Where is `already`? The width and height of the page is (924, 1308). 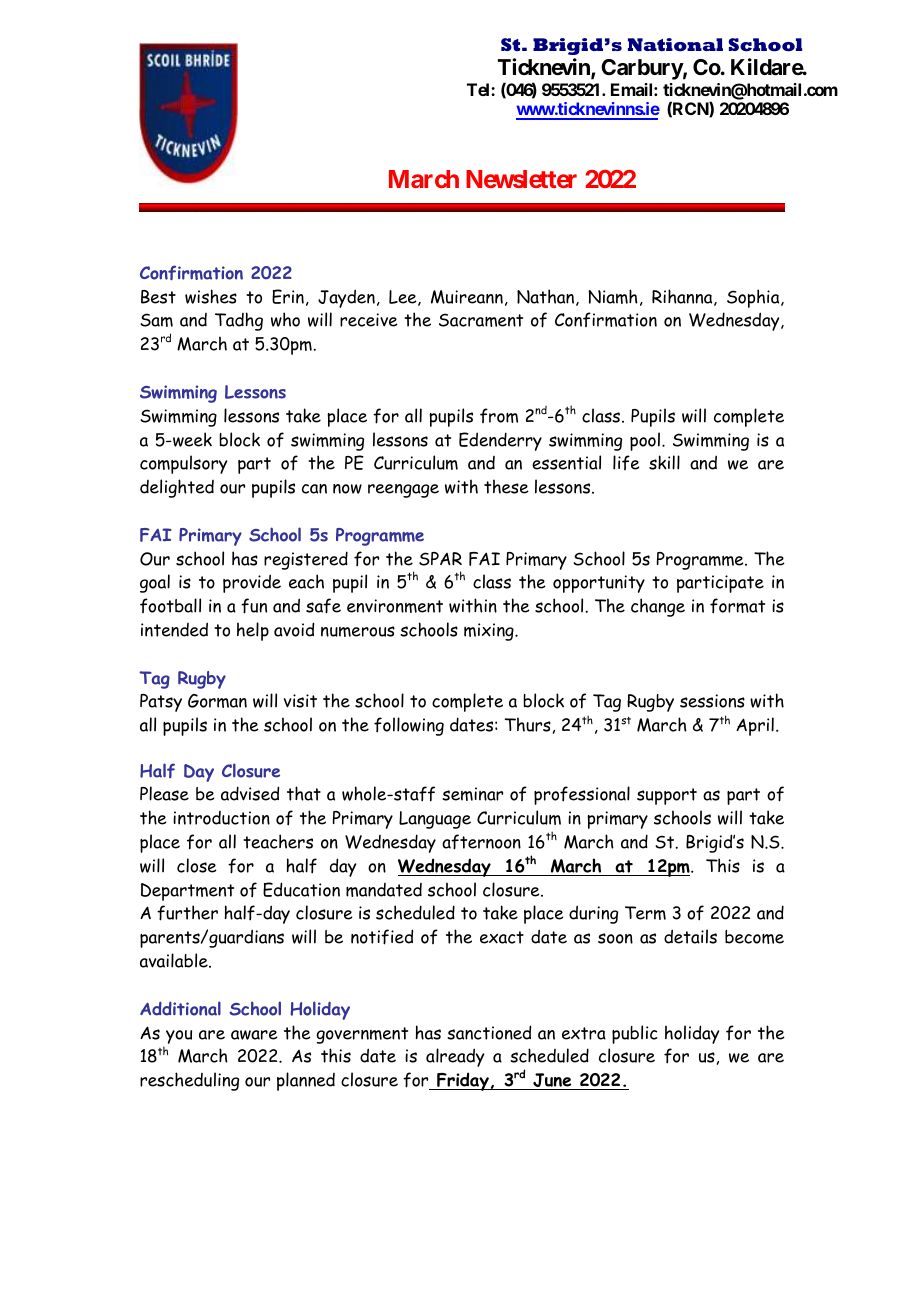
already is located at coordinates (455, 1057).
